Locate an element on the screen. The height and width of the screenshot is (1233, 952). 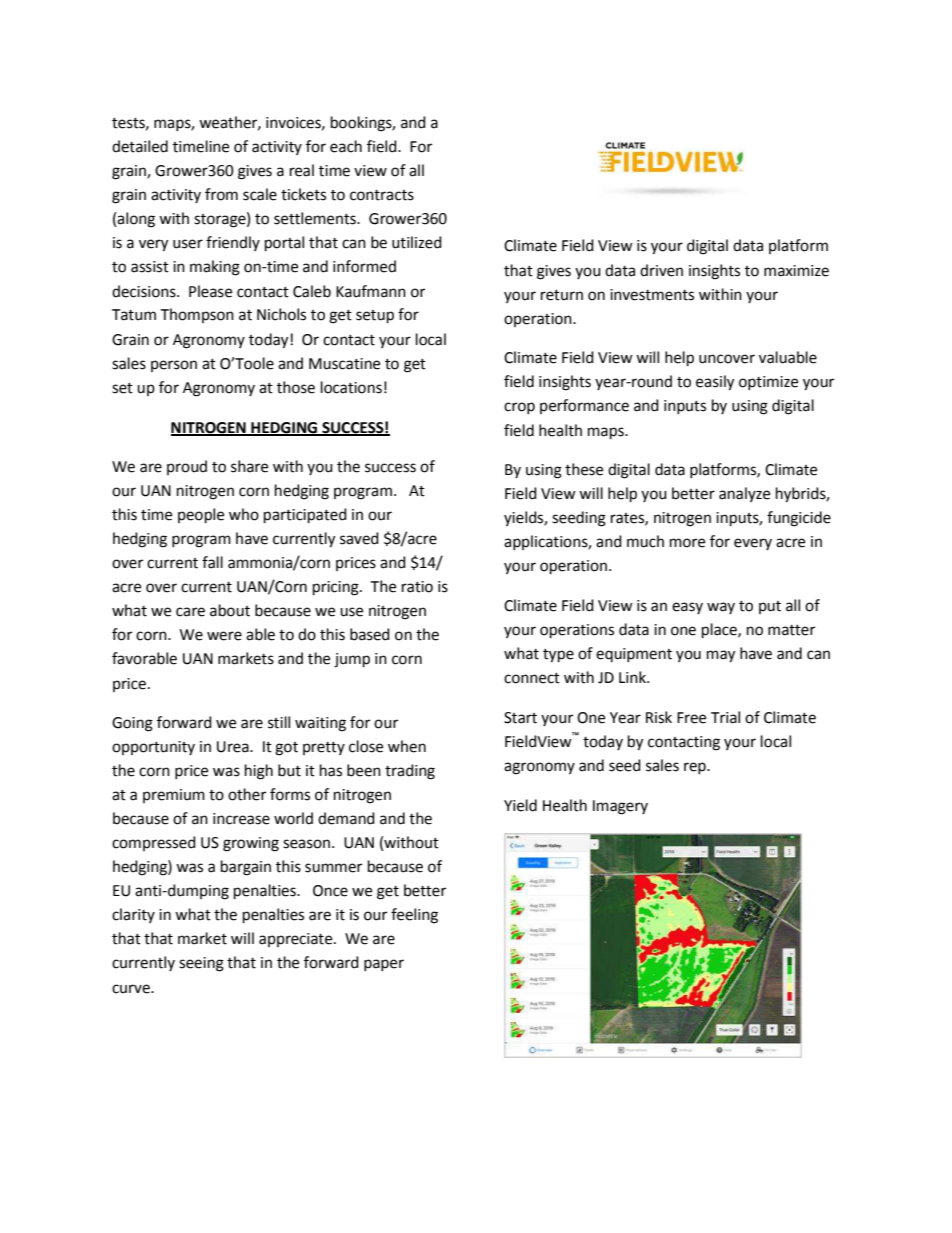
fall is located at coordinates (212, 562).
